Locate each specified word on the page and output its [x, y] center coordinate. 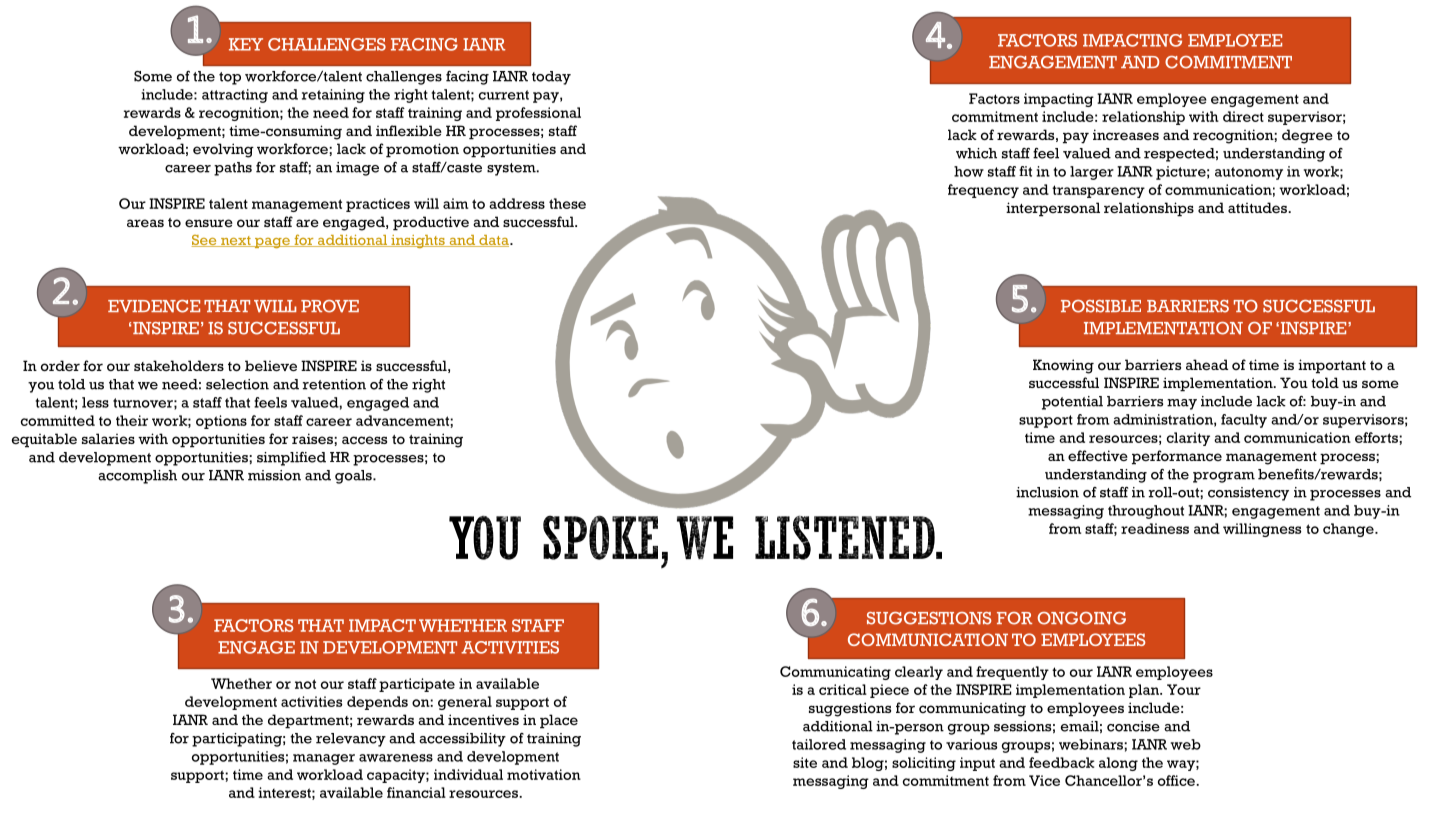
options [221, 422]
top [230, 78]
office [1177, 780]
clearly [919, 673]
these [567, 203]
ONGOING [1082, 618]
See [205, 241]
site [805, 762]
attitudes [1258, 207]
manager [324, 759]
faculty [1244, 421]
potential [1072, 403]
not [305, 684]
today [551, 78]
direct [1243, 116]
